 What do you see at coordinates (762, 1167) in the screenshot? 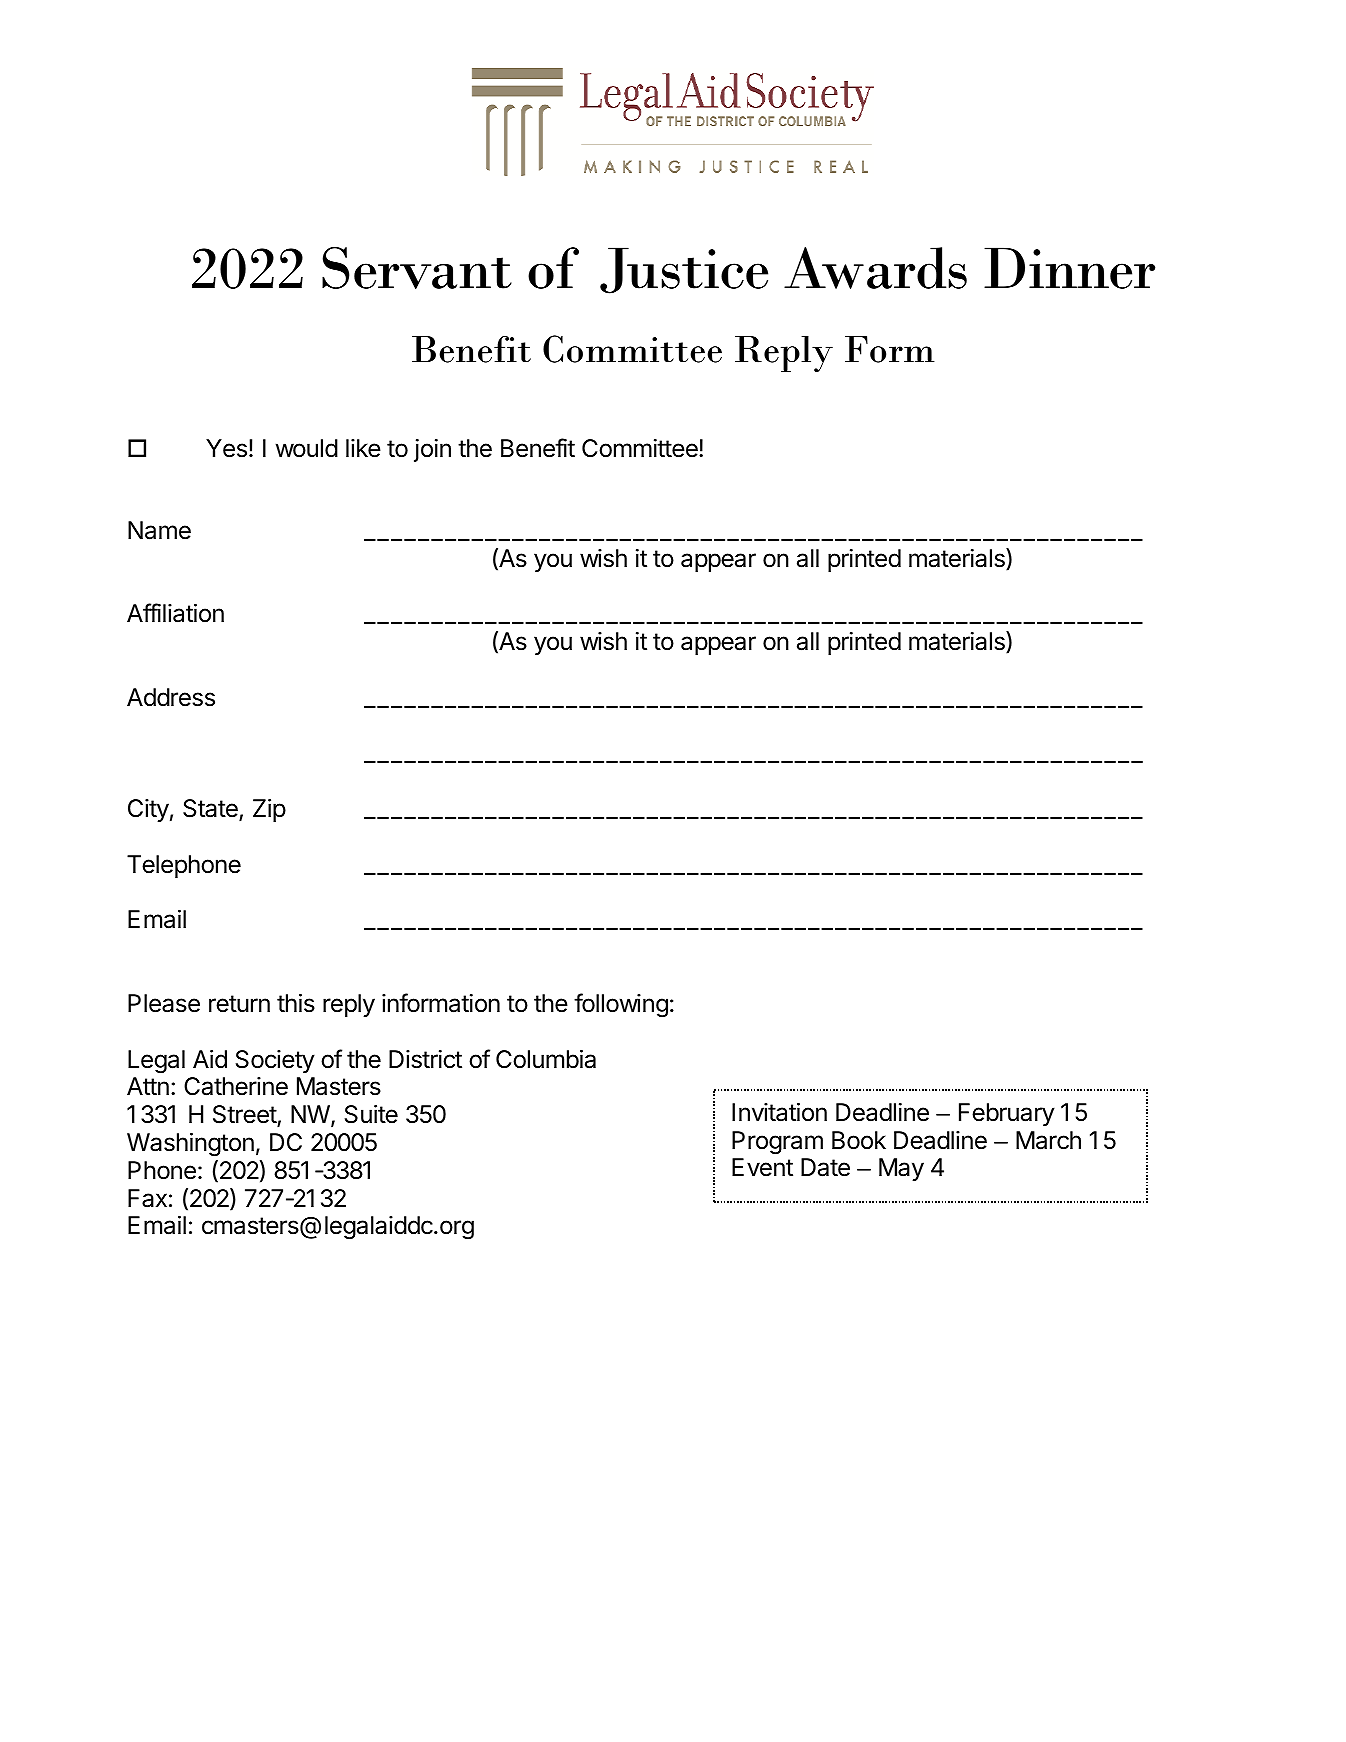
I see `Event` at bounding box center [762, 1167].
